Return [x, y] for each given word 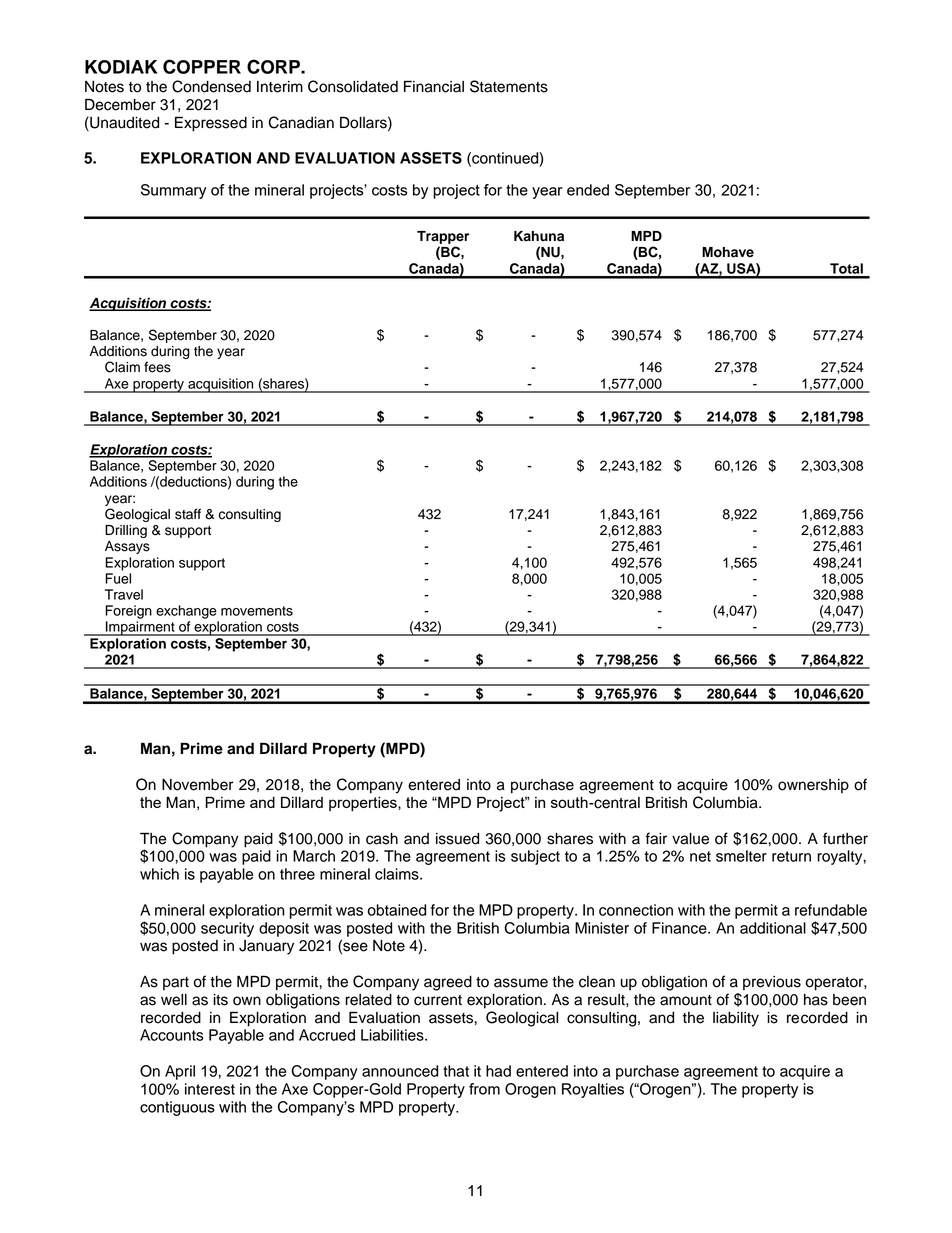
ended [588, 190]
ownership [813, 786]
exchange [186, 612]
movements [257, 611]
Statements [509, 86]
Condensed [211, 86]
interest [210, 1089]
